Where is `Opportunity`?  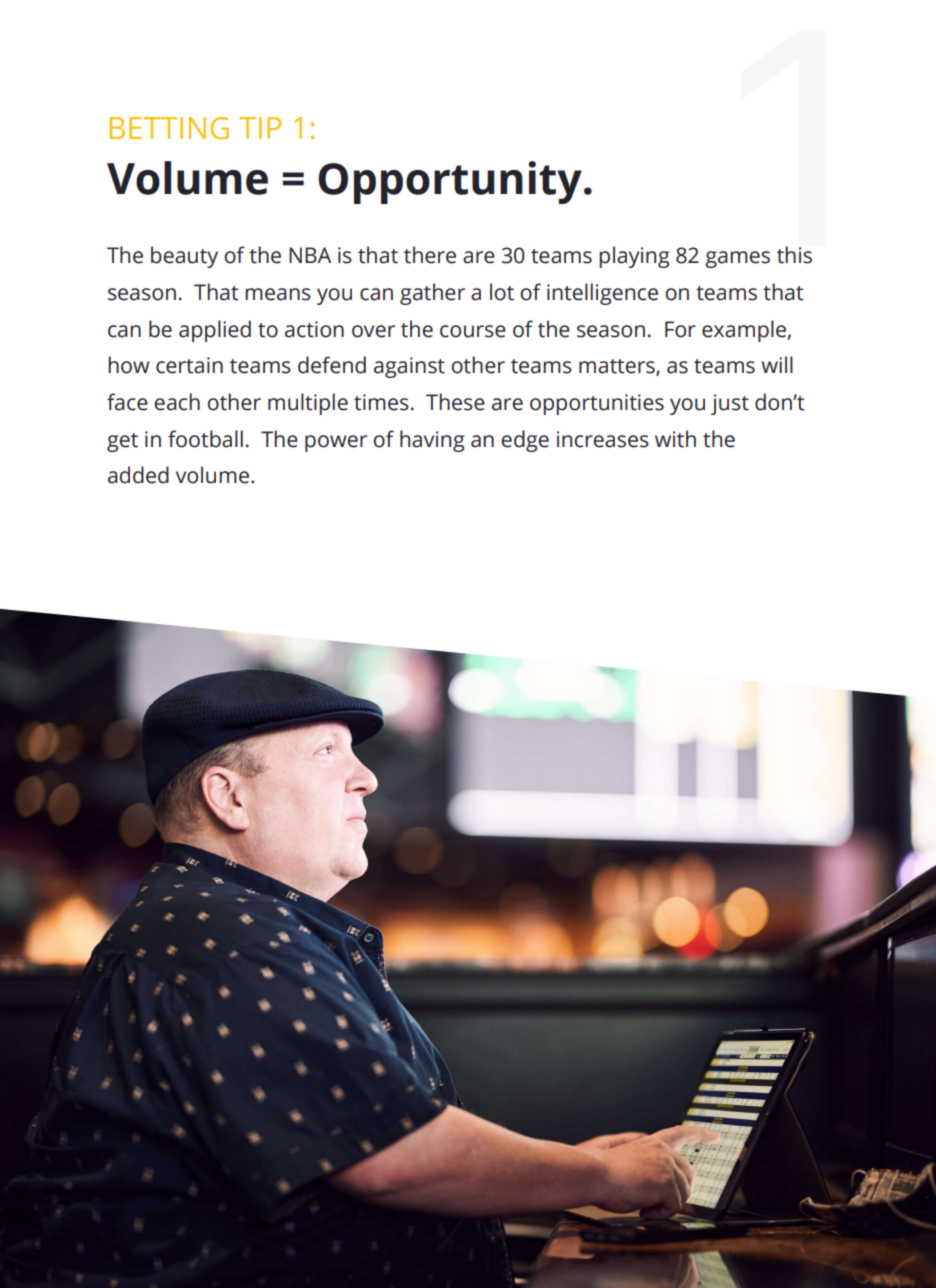
Opportunity is located at coordinates (450, 182).
